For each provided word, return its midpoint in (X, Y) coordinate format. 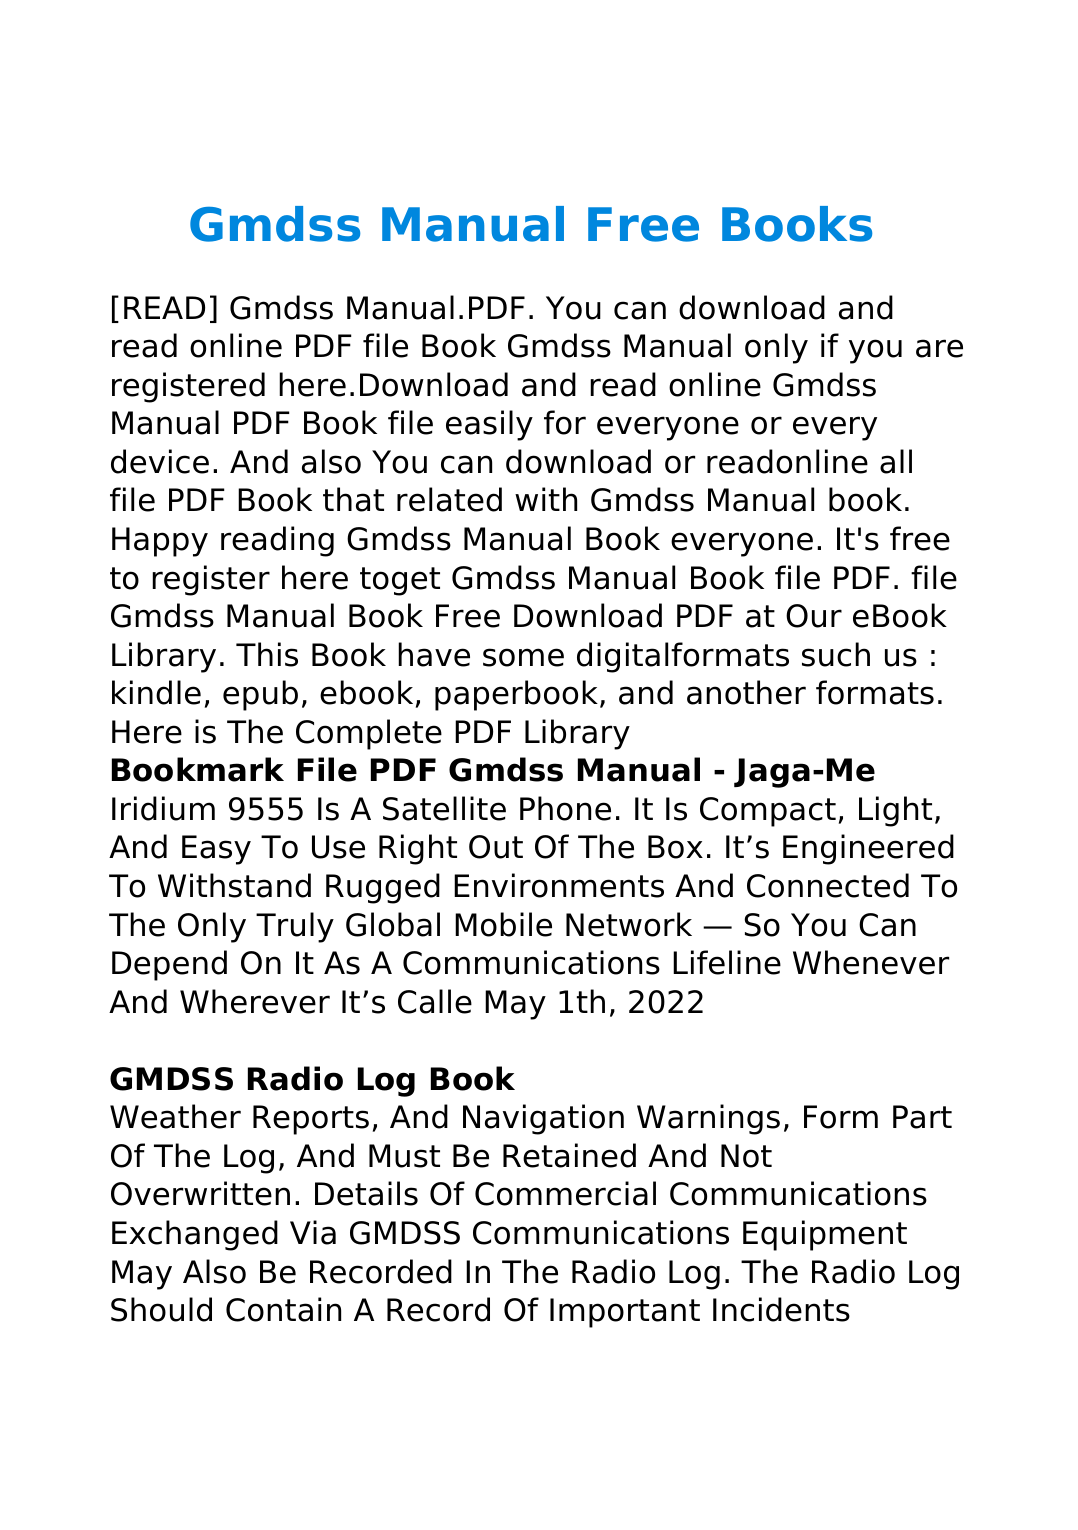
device (160, 461)
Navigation (543, 1119)
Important (625, 1313)
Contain (283, 1309)
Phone (565, 808)
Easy (216, 850)
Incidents (781, 1309)
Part (922, 1117)
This (267, 654)
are (939, 348)
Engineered (868, 849)
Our (814, 616)
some (523, 657)
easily (489, 425)
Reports (311, 1120)
